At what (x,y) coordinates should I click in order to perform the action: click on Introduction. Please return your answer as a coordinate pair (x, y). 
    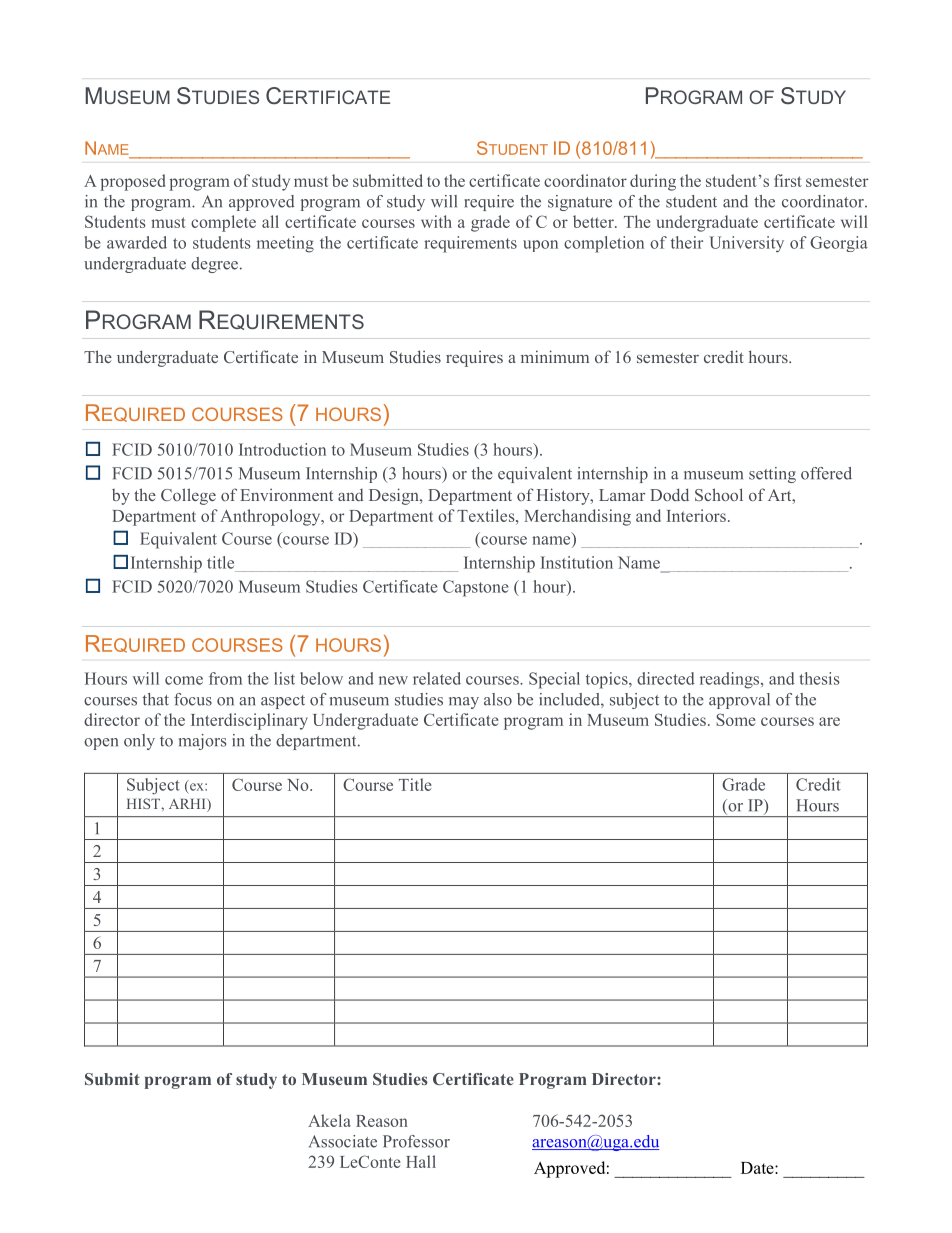
    Looking at the image, I should click on (282, 449).
